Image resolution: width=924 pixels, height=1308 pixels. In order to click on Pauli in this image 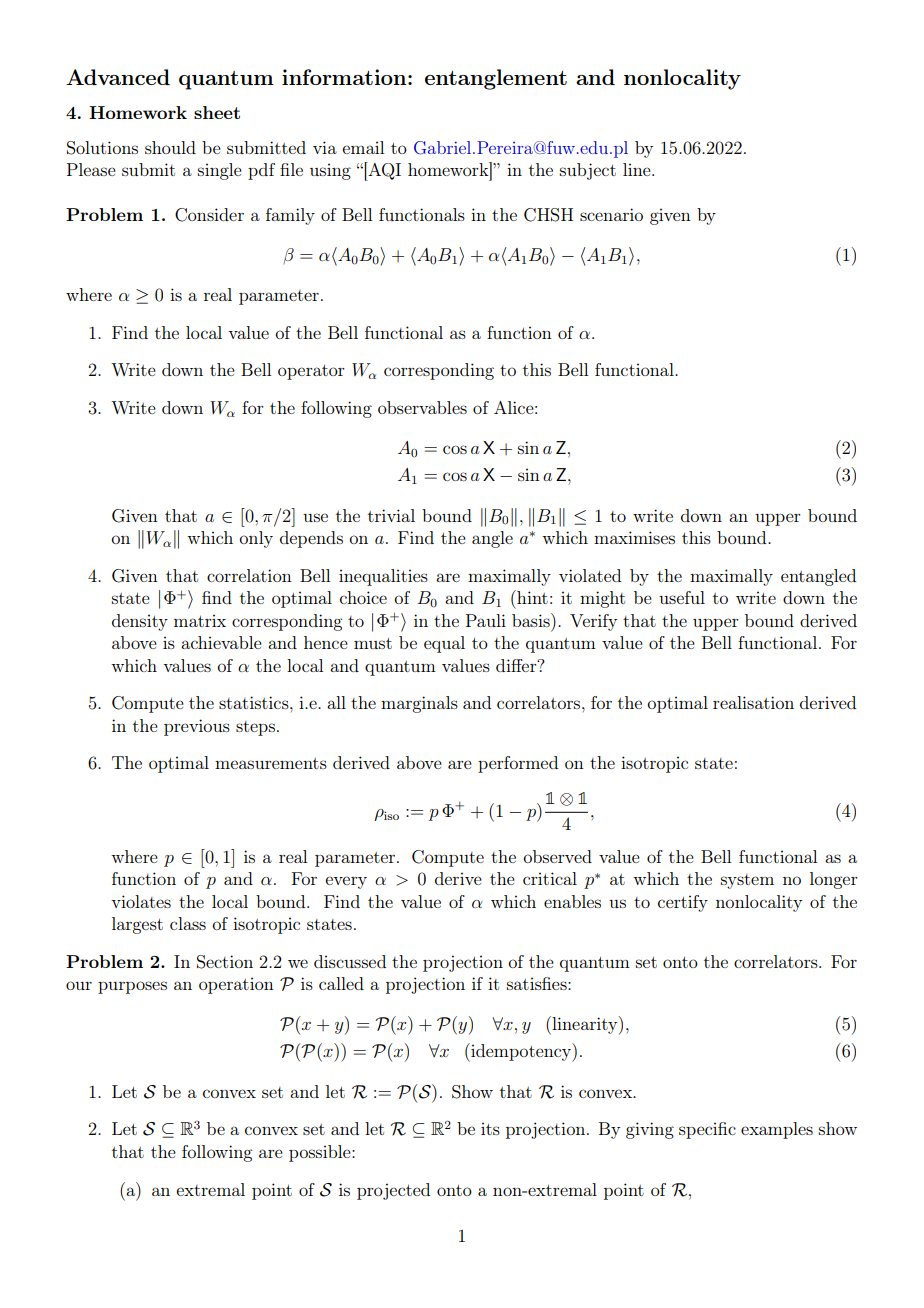, I will do `click(486, 620)`.
